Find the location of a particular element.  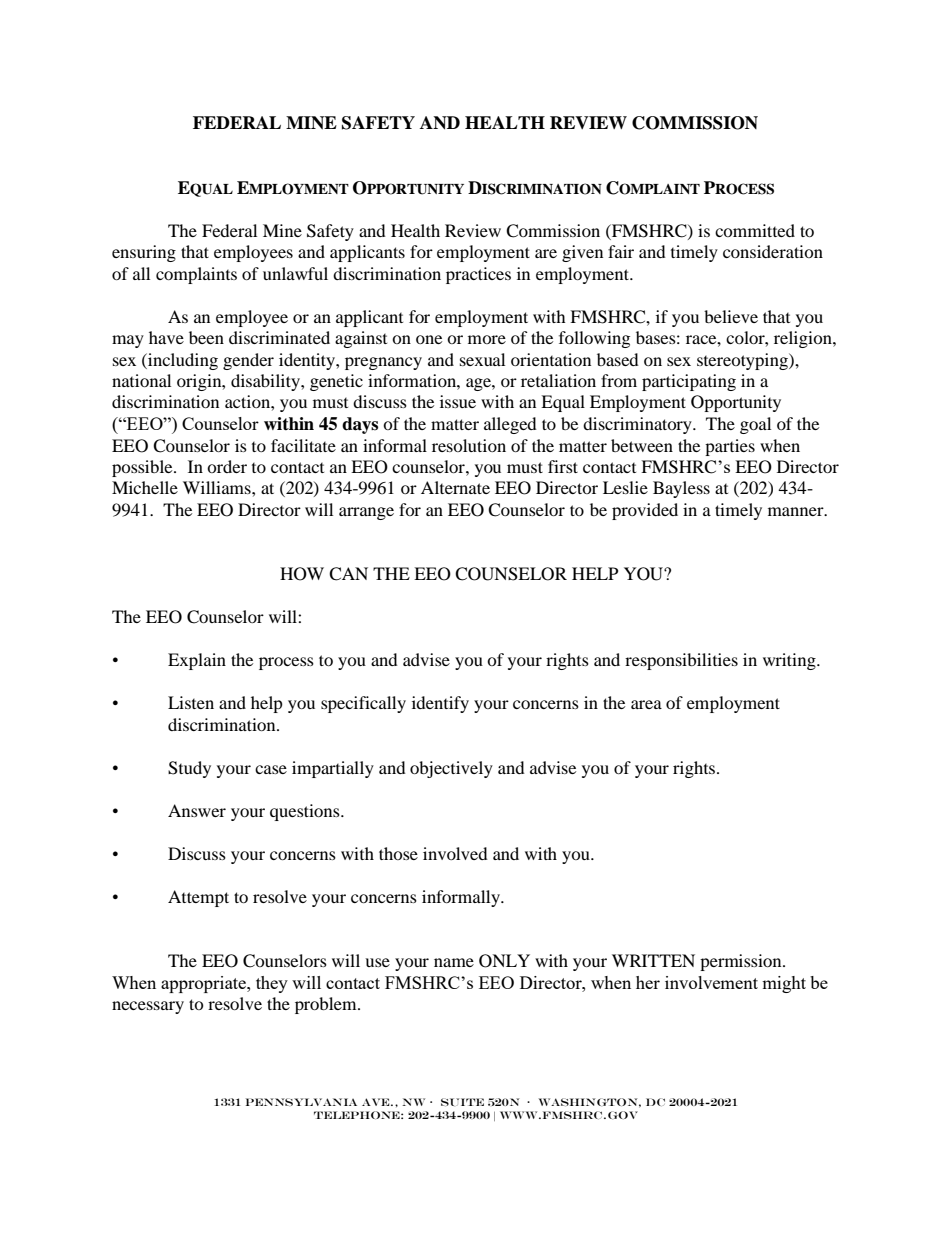

resolution is located at coordinates (469, 445).
